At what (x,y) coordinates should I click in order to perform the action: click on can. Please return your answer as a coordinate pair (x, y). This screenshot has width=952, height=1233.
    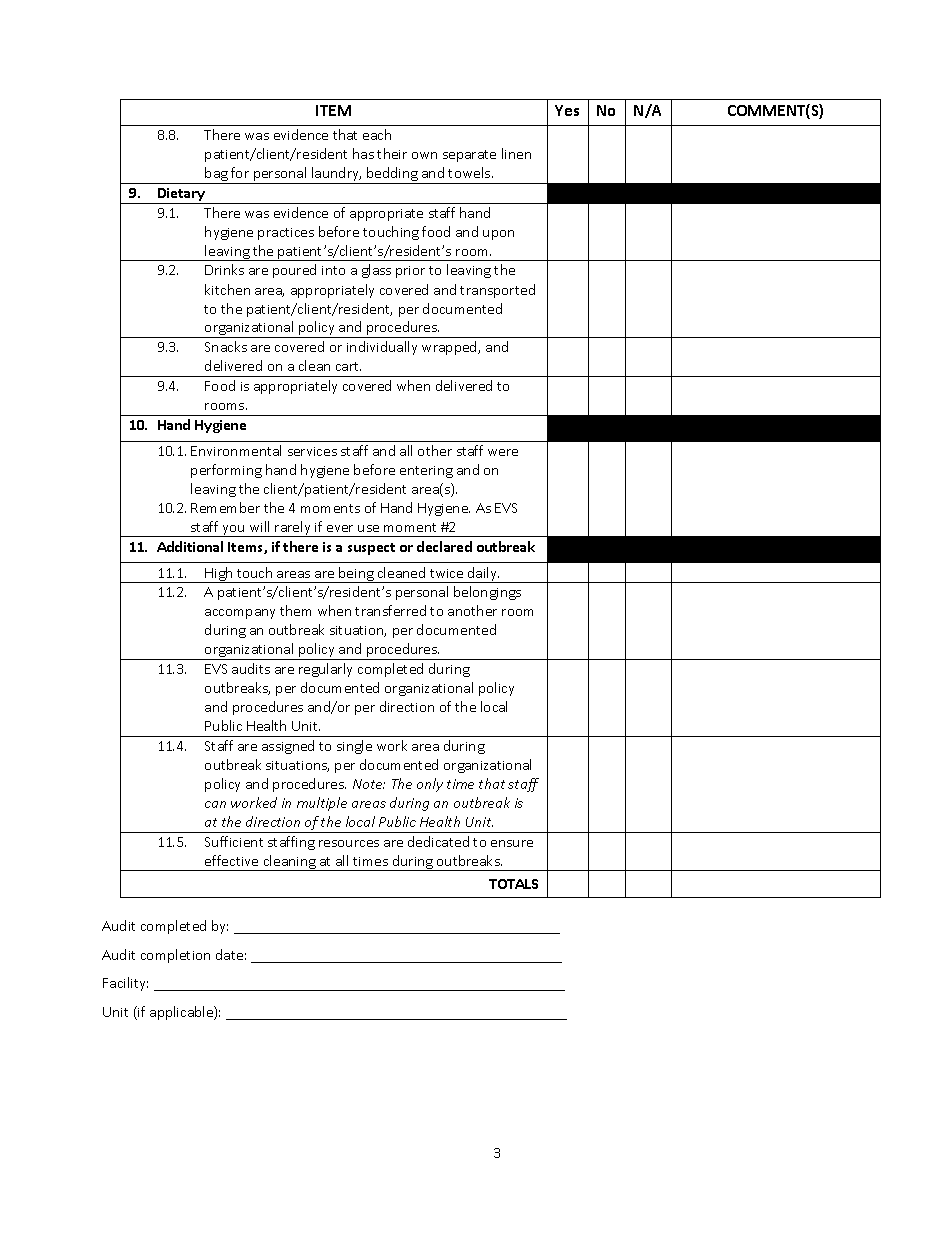
    Looking at the image, I should click on (215, 804).
